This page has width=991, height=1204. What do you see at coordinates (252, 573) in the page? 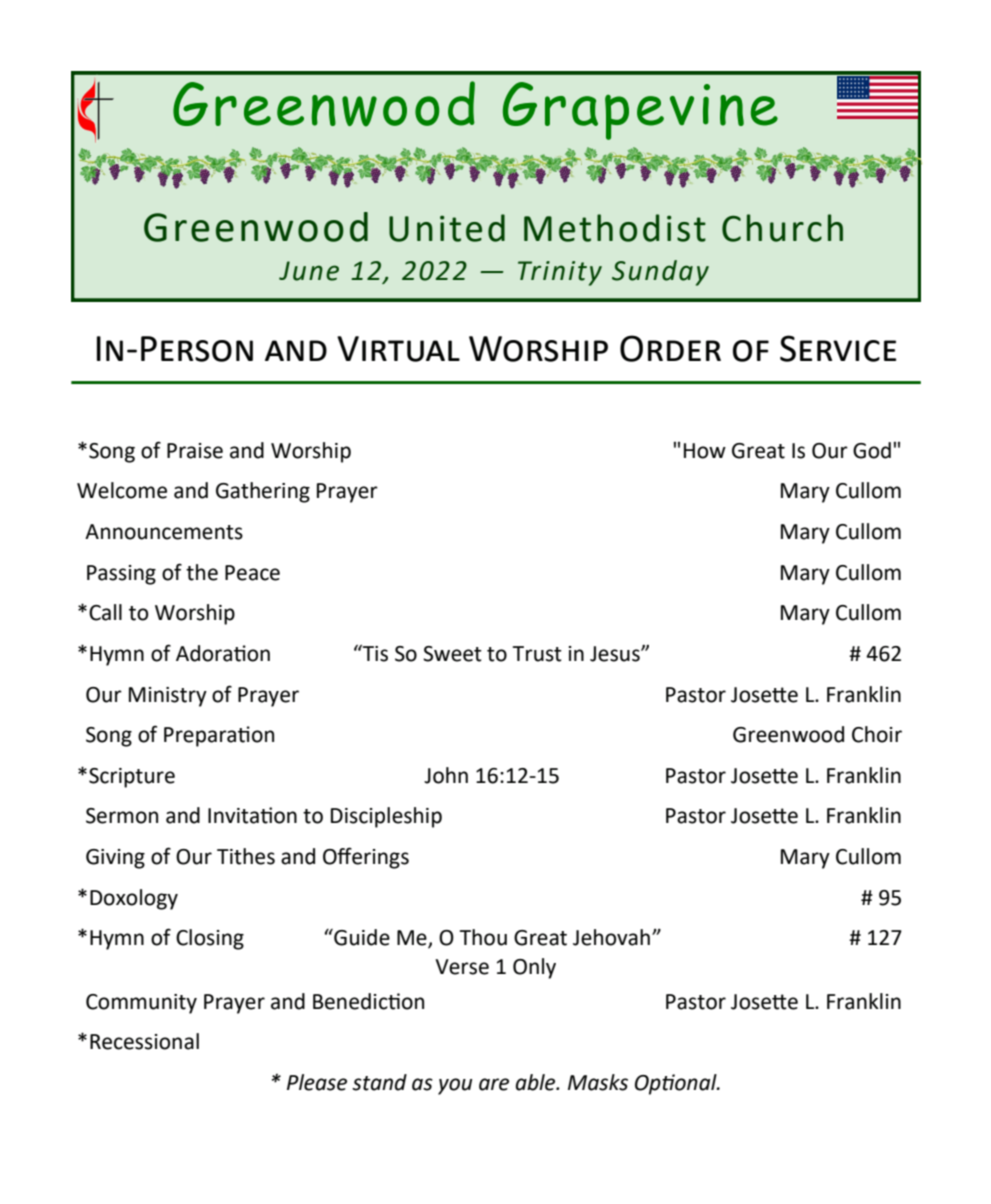
I see `Peace` at bounding box center [252, 573].
